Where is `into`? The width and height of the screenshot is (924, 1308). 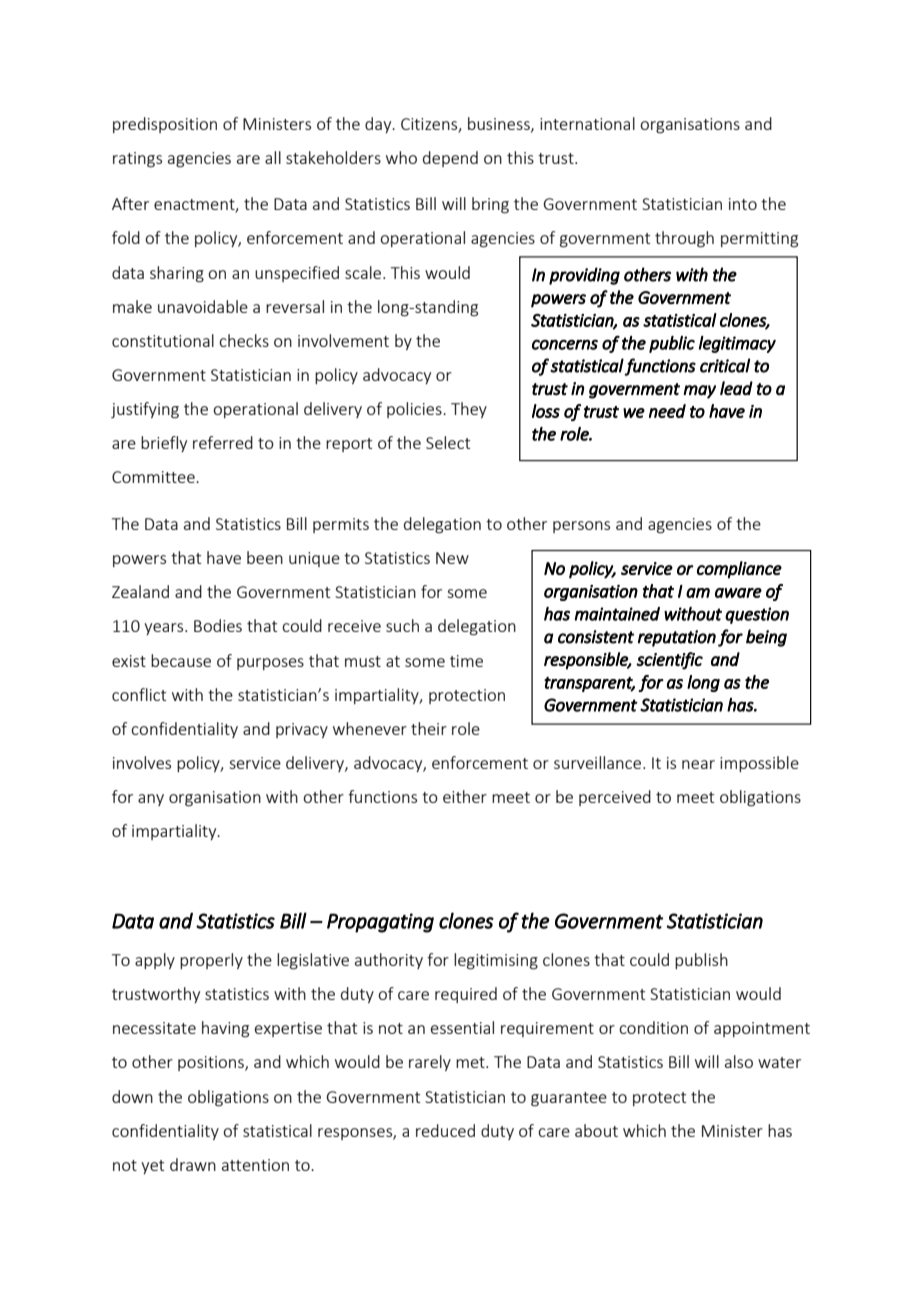 into is located at coordinates (743, 204).
